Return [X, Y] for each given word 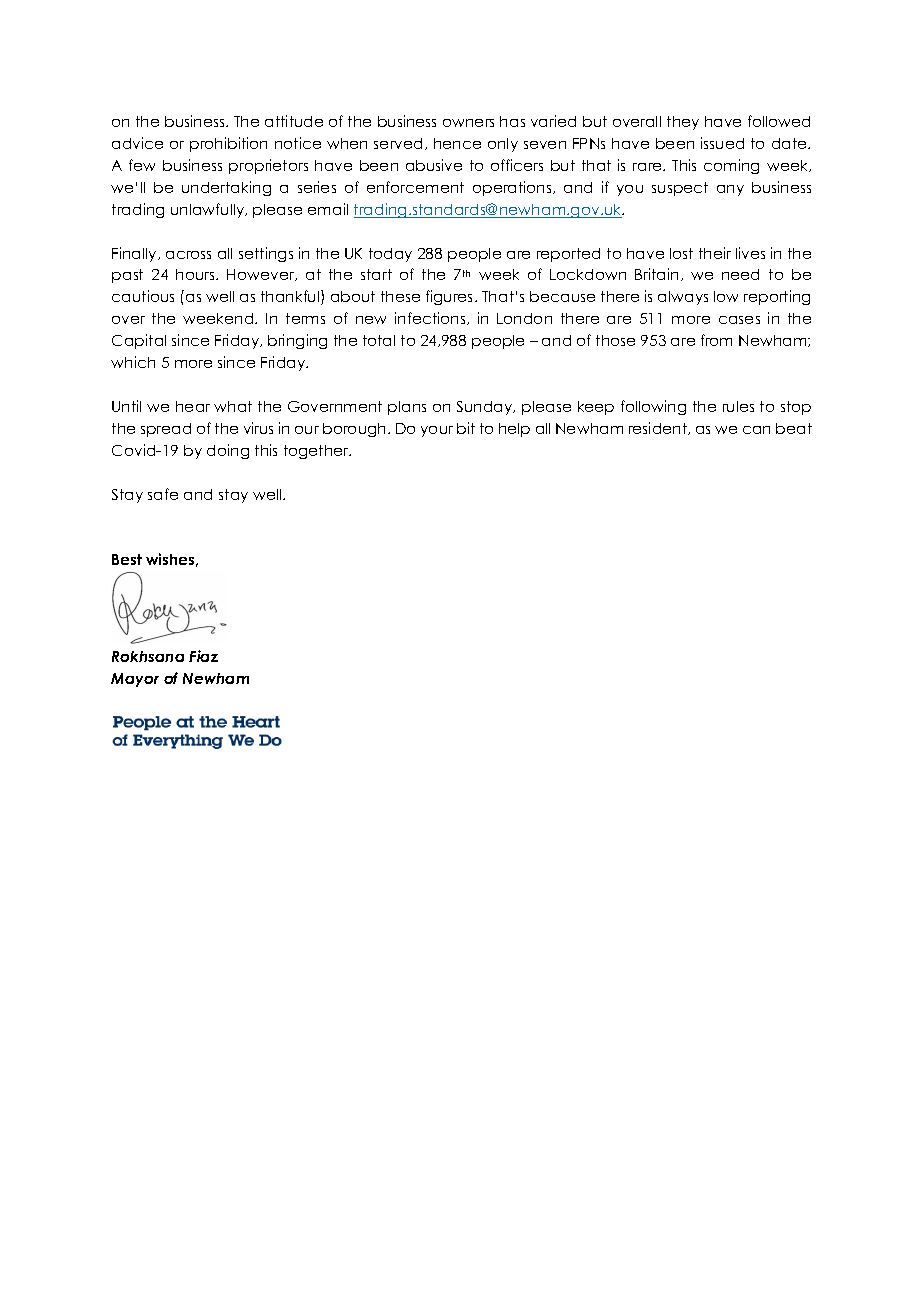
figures [451, 297]
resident [659, 428]
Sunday [486, 408]
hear [193, 406]
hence [457, 143]
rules [738, 406]
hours [196, 274]
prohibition [228, 144]
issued [722, 143]
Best [127, 559]
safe [163, 494]
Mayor [135, 680]
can [756, 430]
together [317, 452]
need [740, 274]
